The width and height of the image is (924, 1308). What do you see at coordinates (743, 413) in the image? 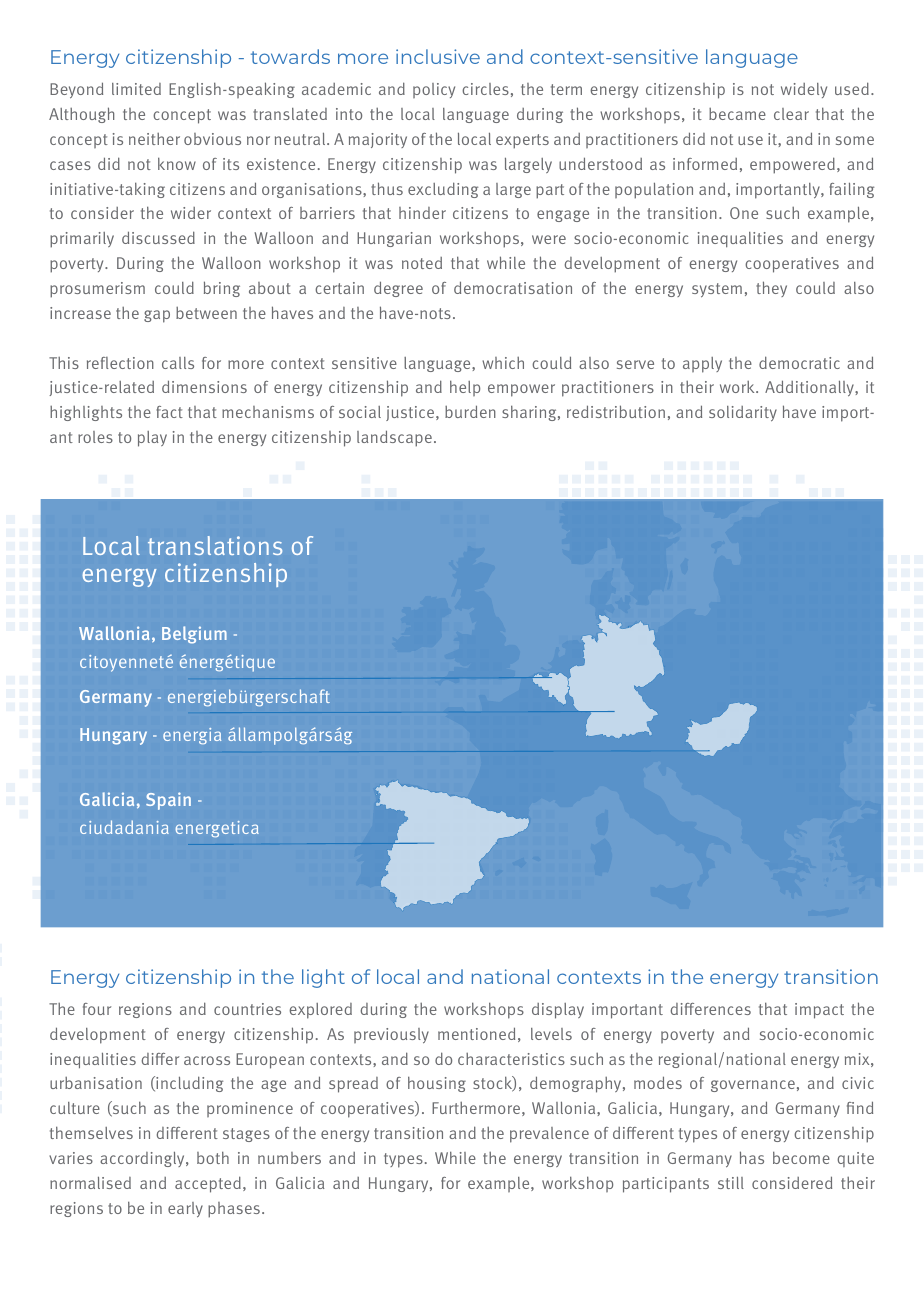
I see `solidarity` at bounding box center [743, 413].
